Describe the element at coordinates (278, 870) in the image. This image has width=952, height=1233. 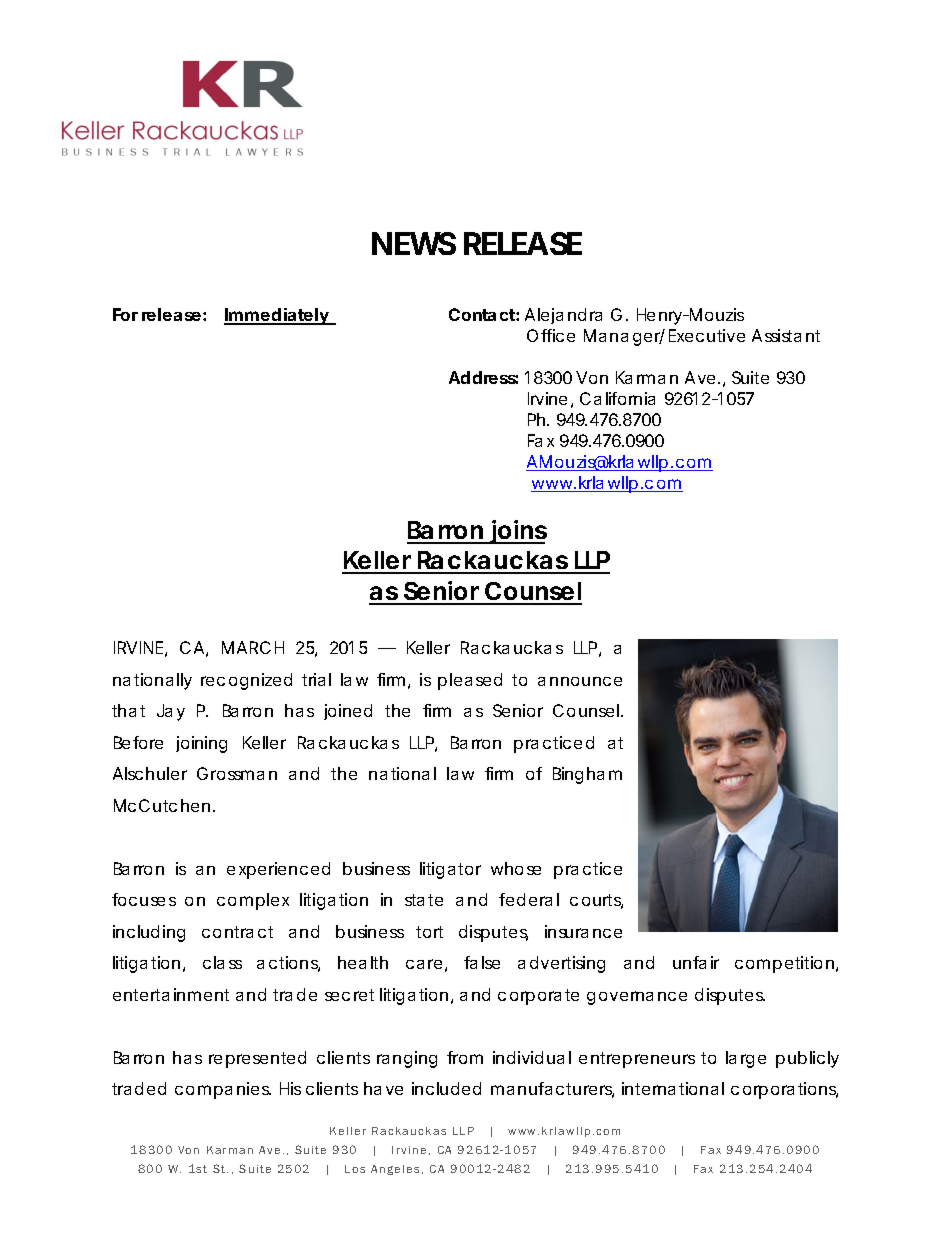
I see `experienced` at that location.
